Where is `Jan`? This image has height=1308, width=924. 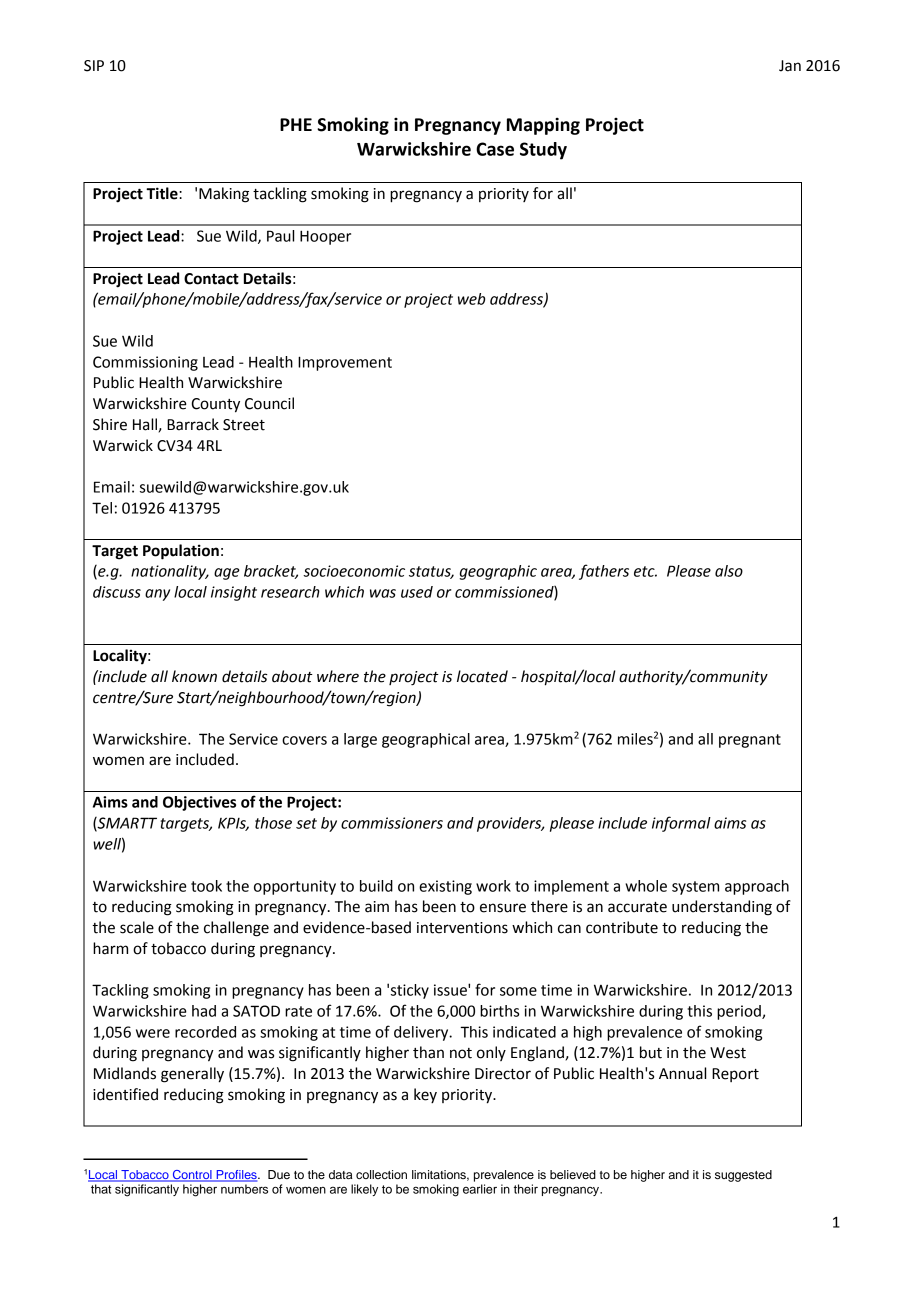 Jan is located at coordinates (790, 66).
